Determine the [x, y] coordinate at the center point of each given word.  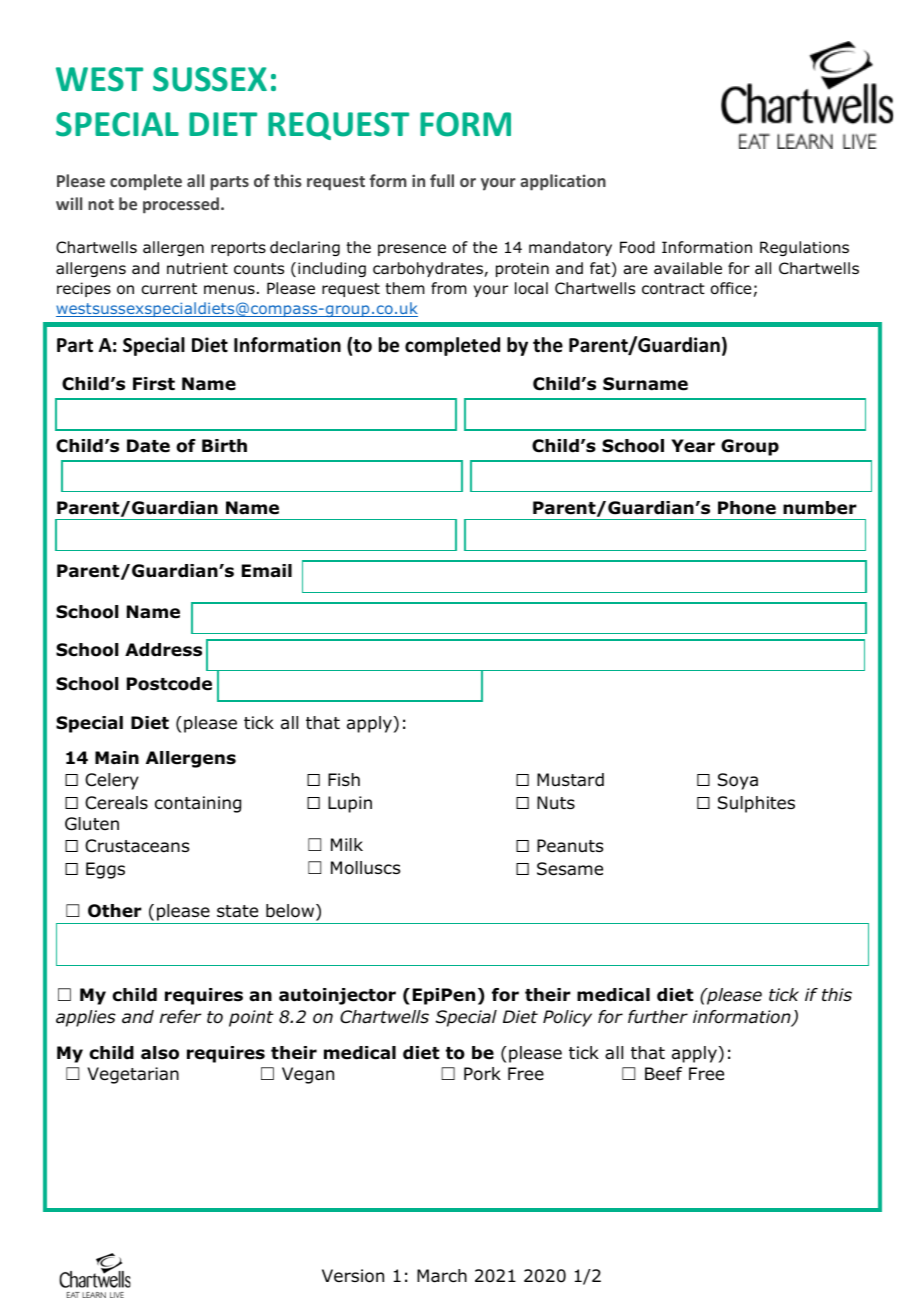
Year [693, 446]
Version [353, 1276]
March [442, 1276]
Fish [344, 779]
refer [181, 1017]
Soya [738, 781]
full [442, 180]
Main [117, 758]
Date [148, 446]
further [658, 1017]
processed [181, 205]
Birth [224, 445]
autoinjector [337, 996]
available [688, 268]
